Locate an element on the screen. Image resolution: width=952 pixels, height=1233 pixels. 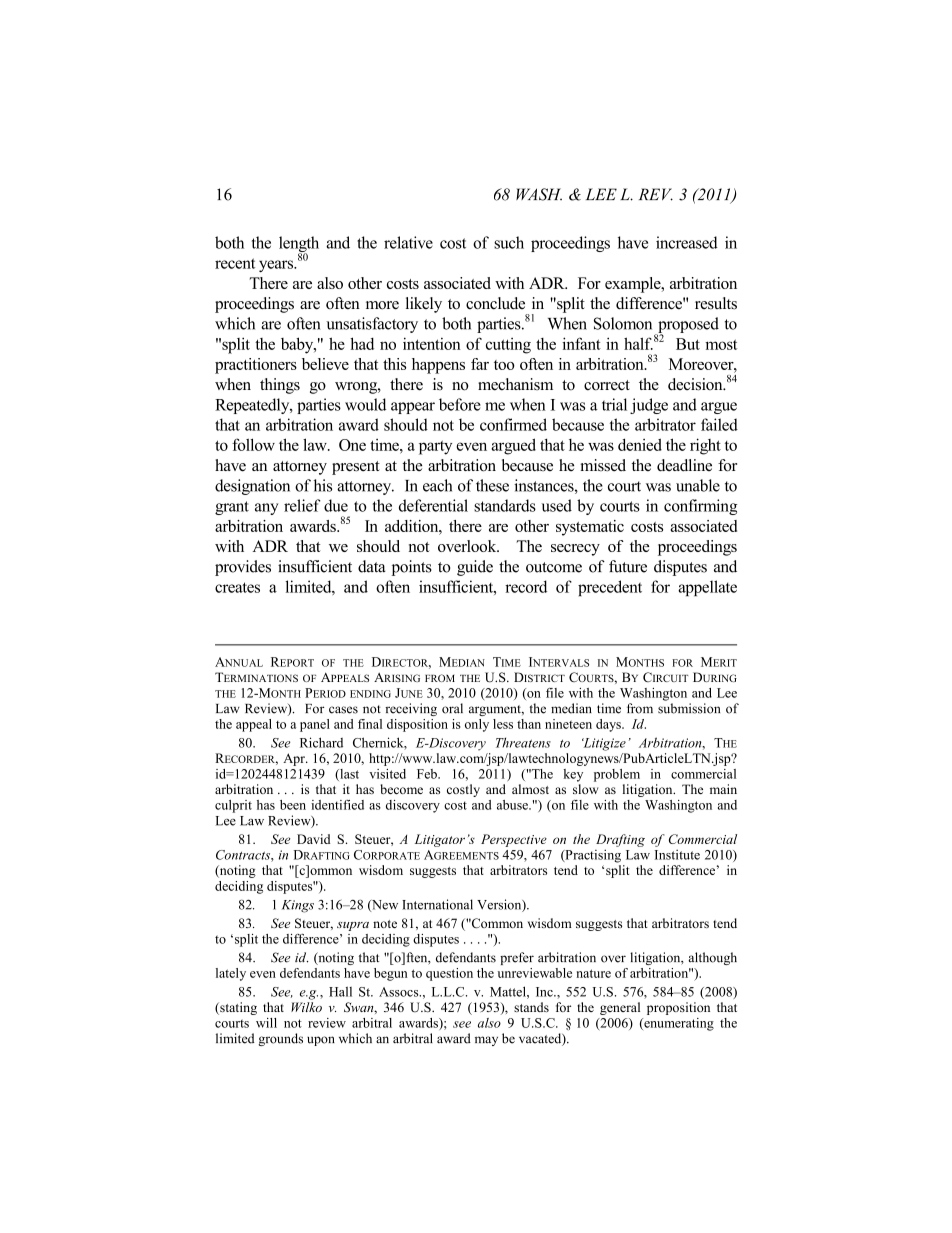
increased is located at coordinates (687, 242).
